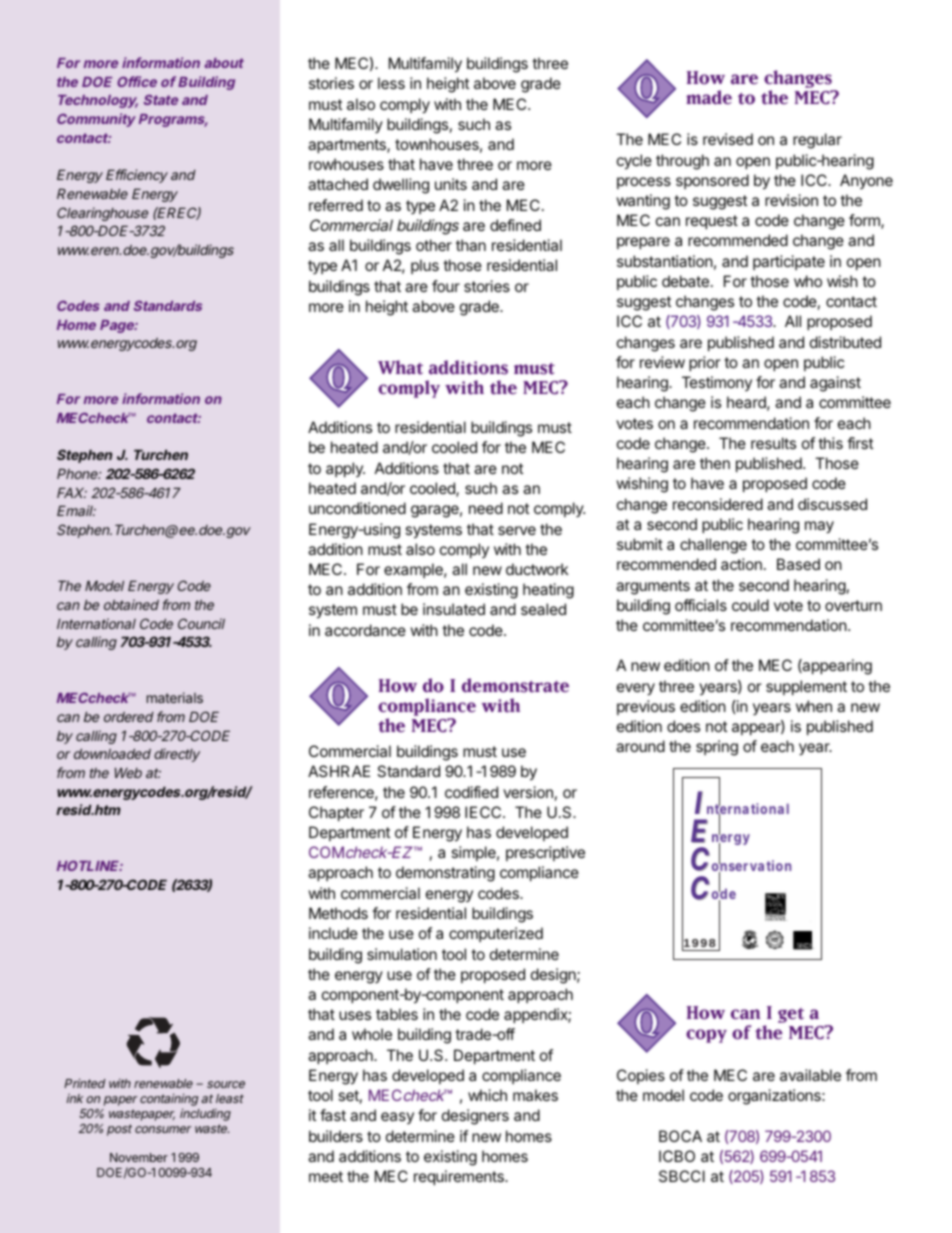 This screenshot has width=952, height=1233. What do you see at coordinates (175, 697) in the screenshot?
I see `materials` at bounding box center [175, 697].
